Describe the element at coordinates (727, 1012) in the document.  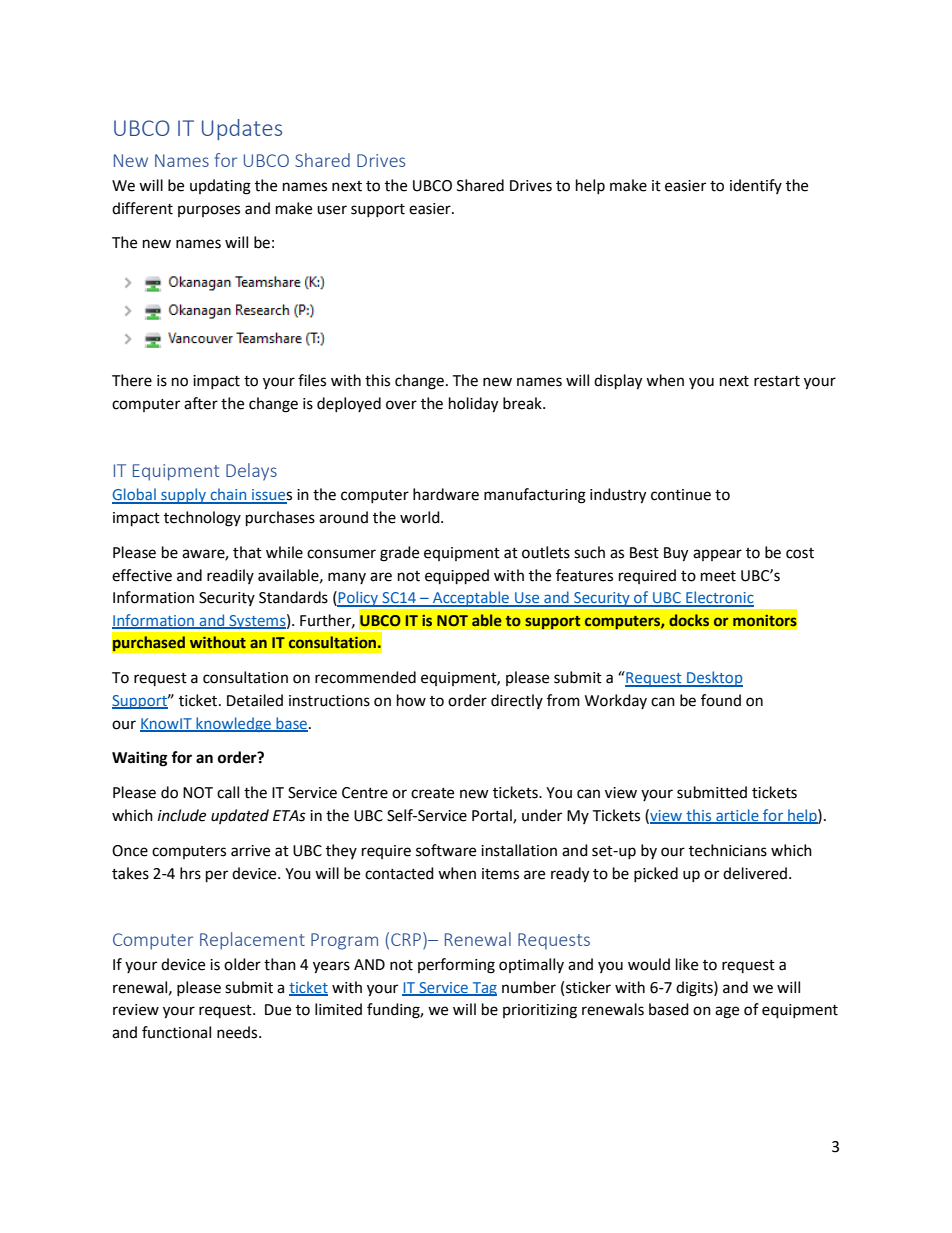
I see `age` at that location.
